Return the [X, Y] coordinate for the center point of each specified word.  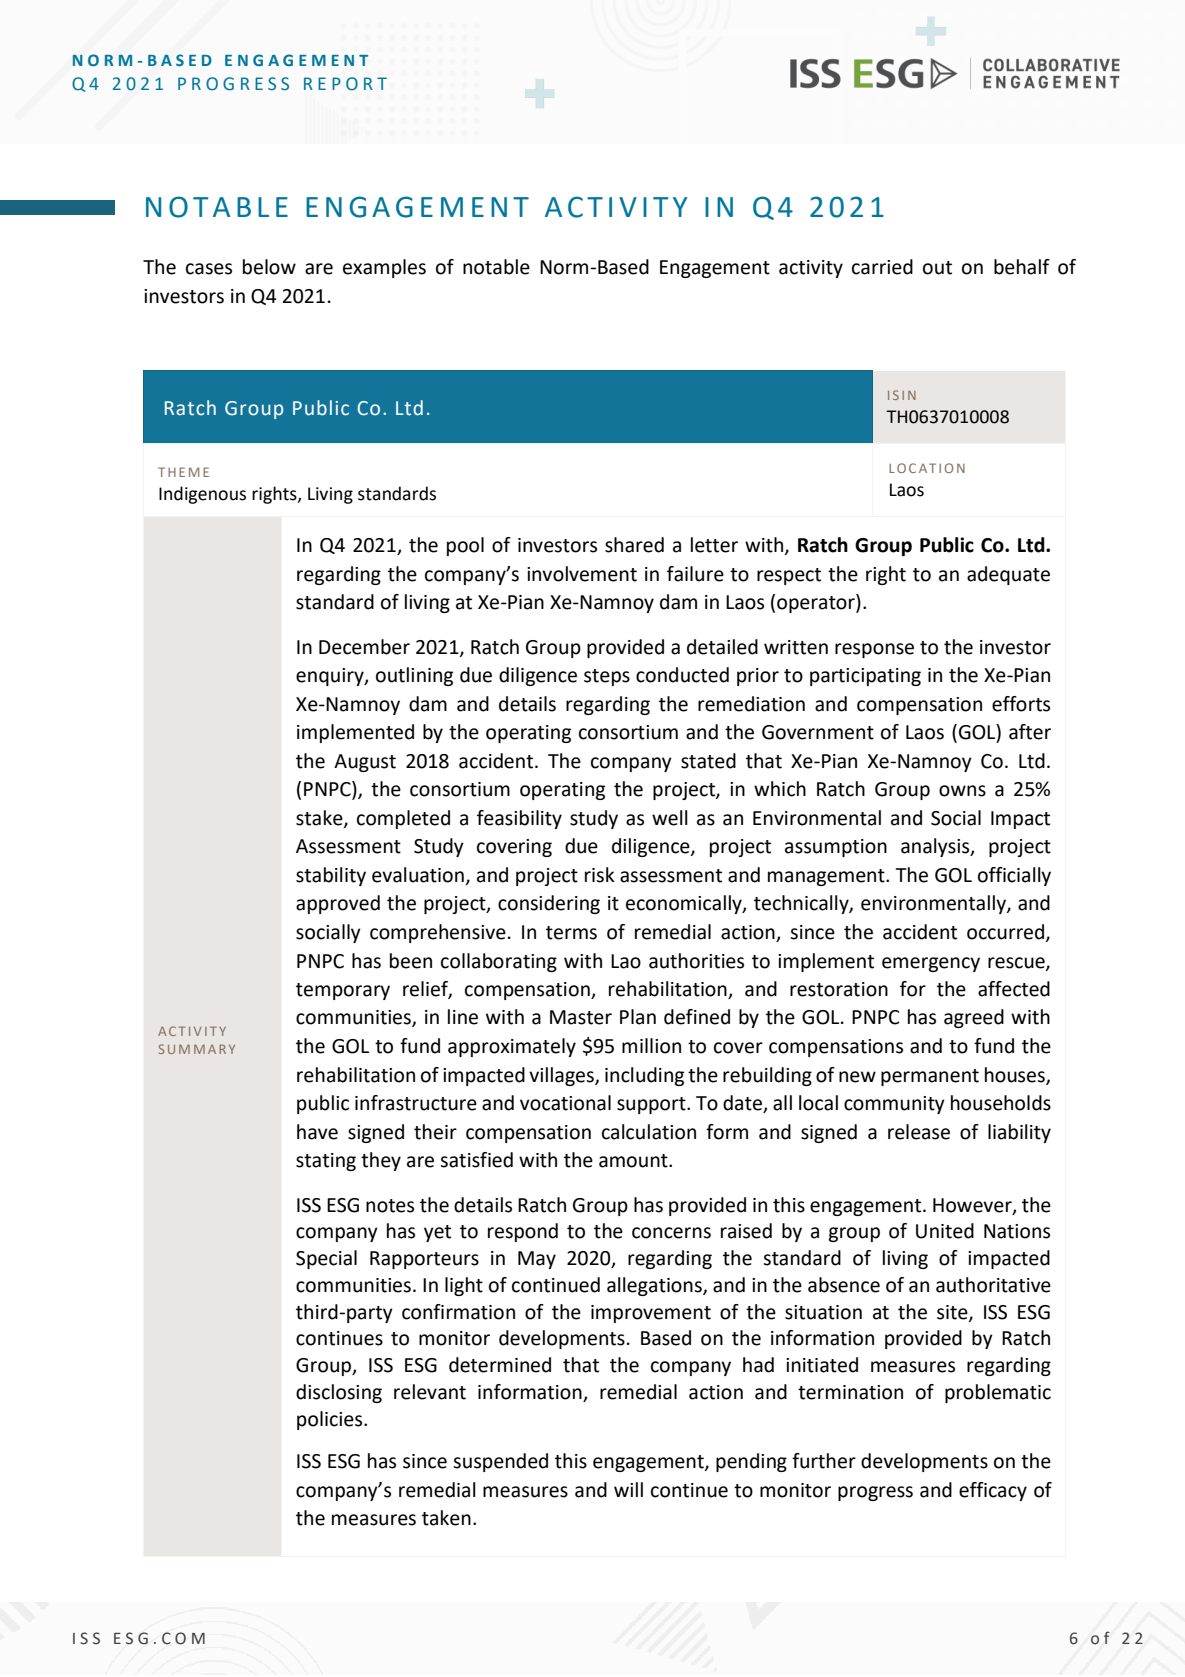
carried [882, 267]
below [269, 267]
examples [384, 268]
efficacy [993, 1491]
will [628, 1489]
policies [331, 1420]
